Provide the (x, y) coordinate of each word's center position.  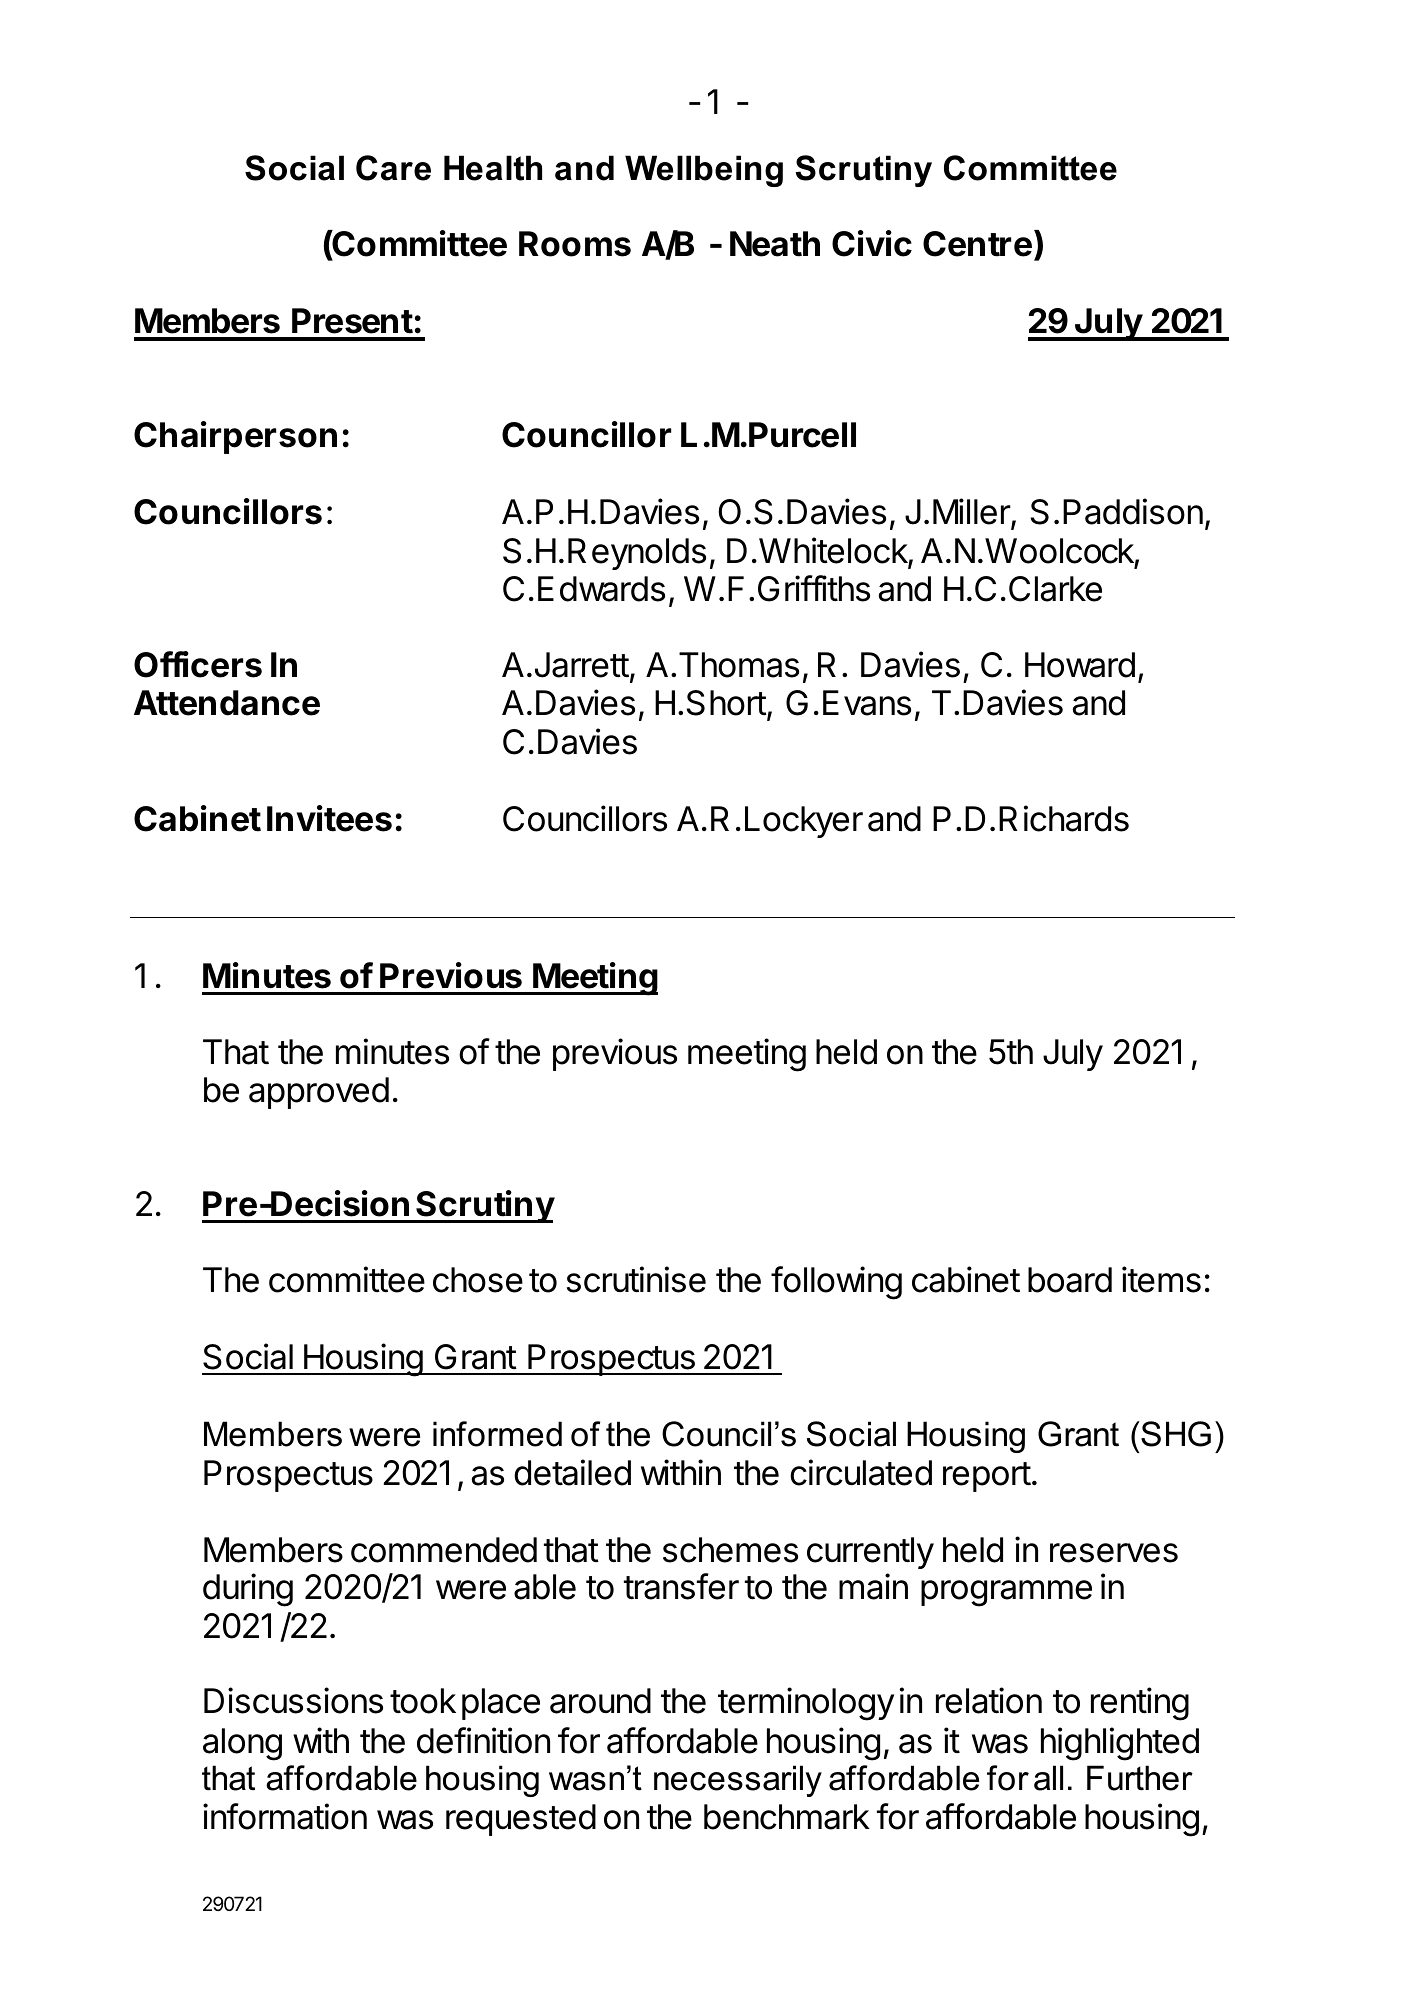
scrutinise (636, 1279)
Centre (977, 244)
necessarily (738, 1781)
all (1048, 1778)
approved (319, 1093)
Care (393, 168)
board (1070, 1280)
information (285, 1816)
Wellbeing (704, 171)
